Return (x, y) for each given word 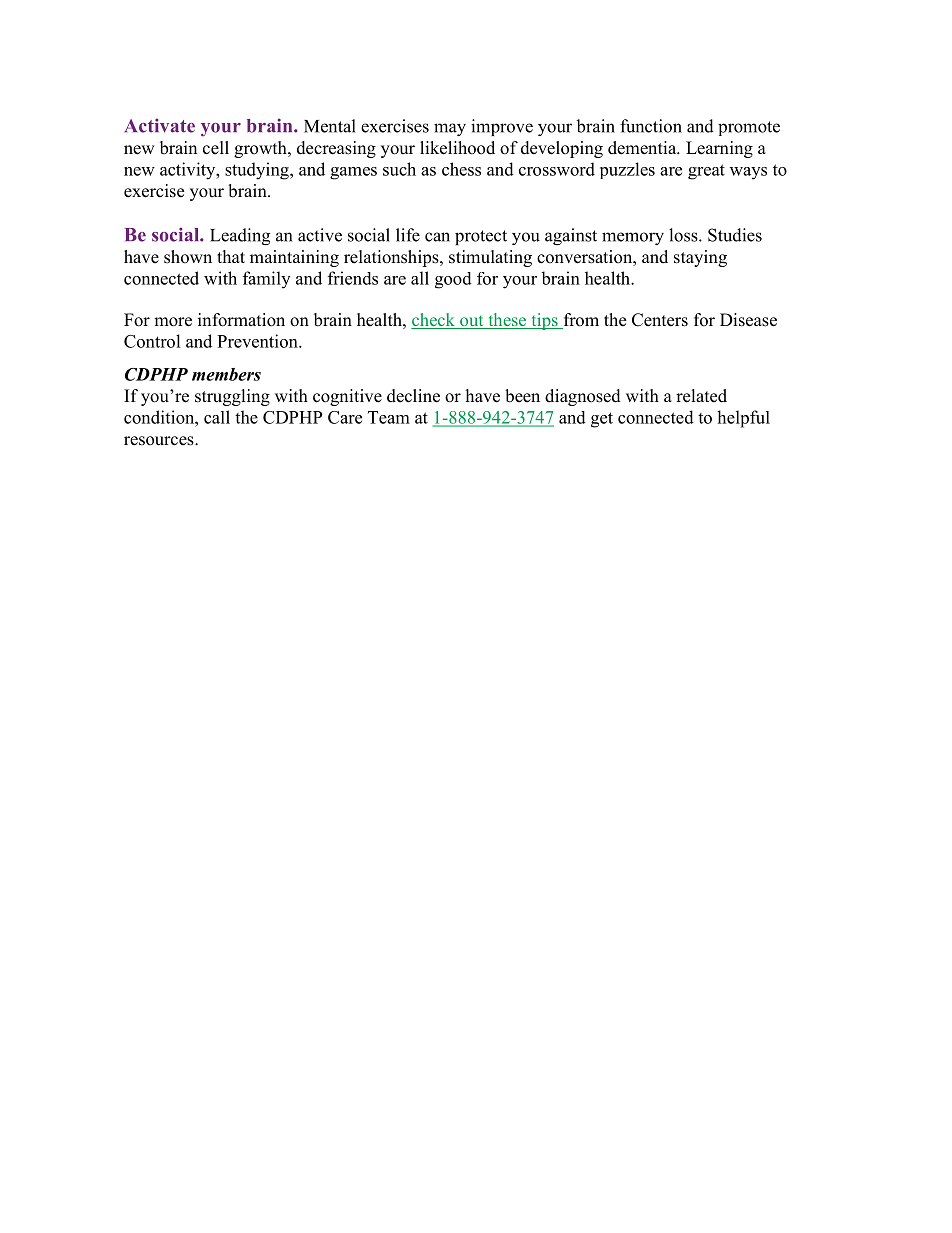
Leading (240, 236)
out (472, 322)
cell (216, 148)
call (217, 417)
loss (684, 235)
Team (389, 417)
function (651, 126)
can (437, 237)
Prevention (258, 341)
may (450, 129)
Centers (660, 320)
